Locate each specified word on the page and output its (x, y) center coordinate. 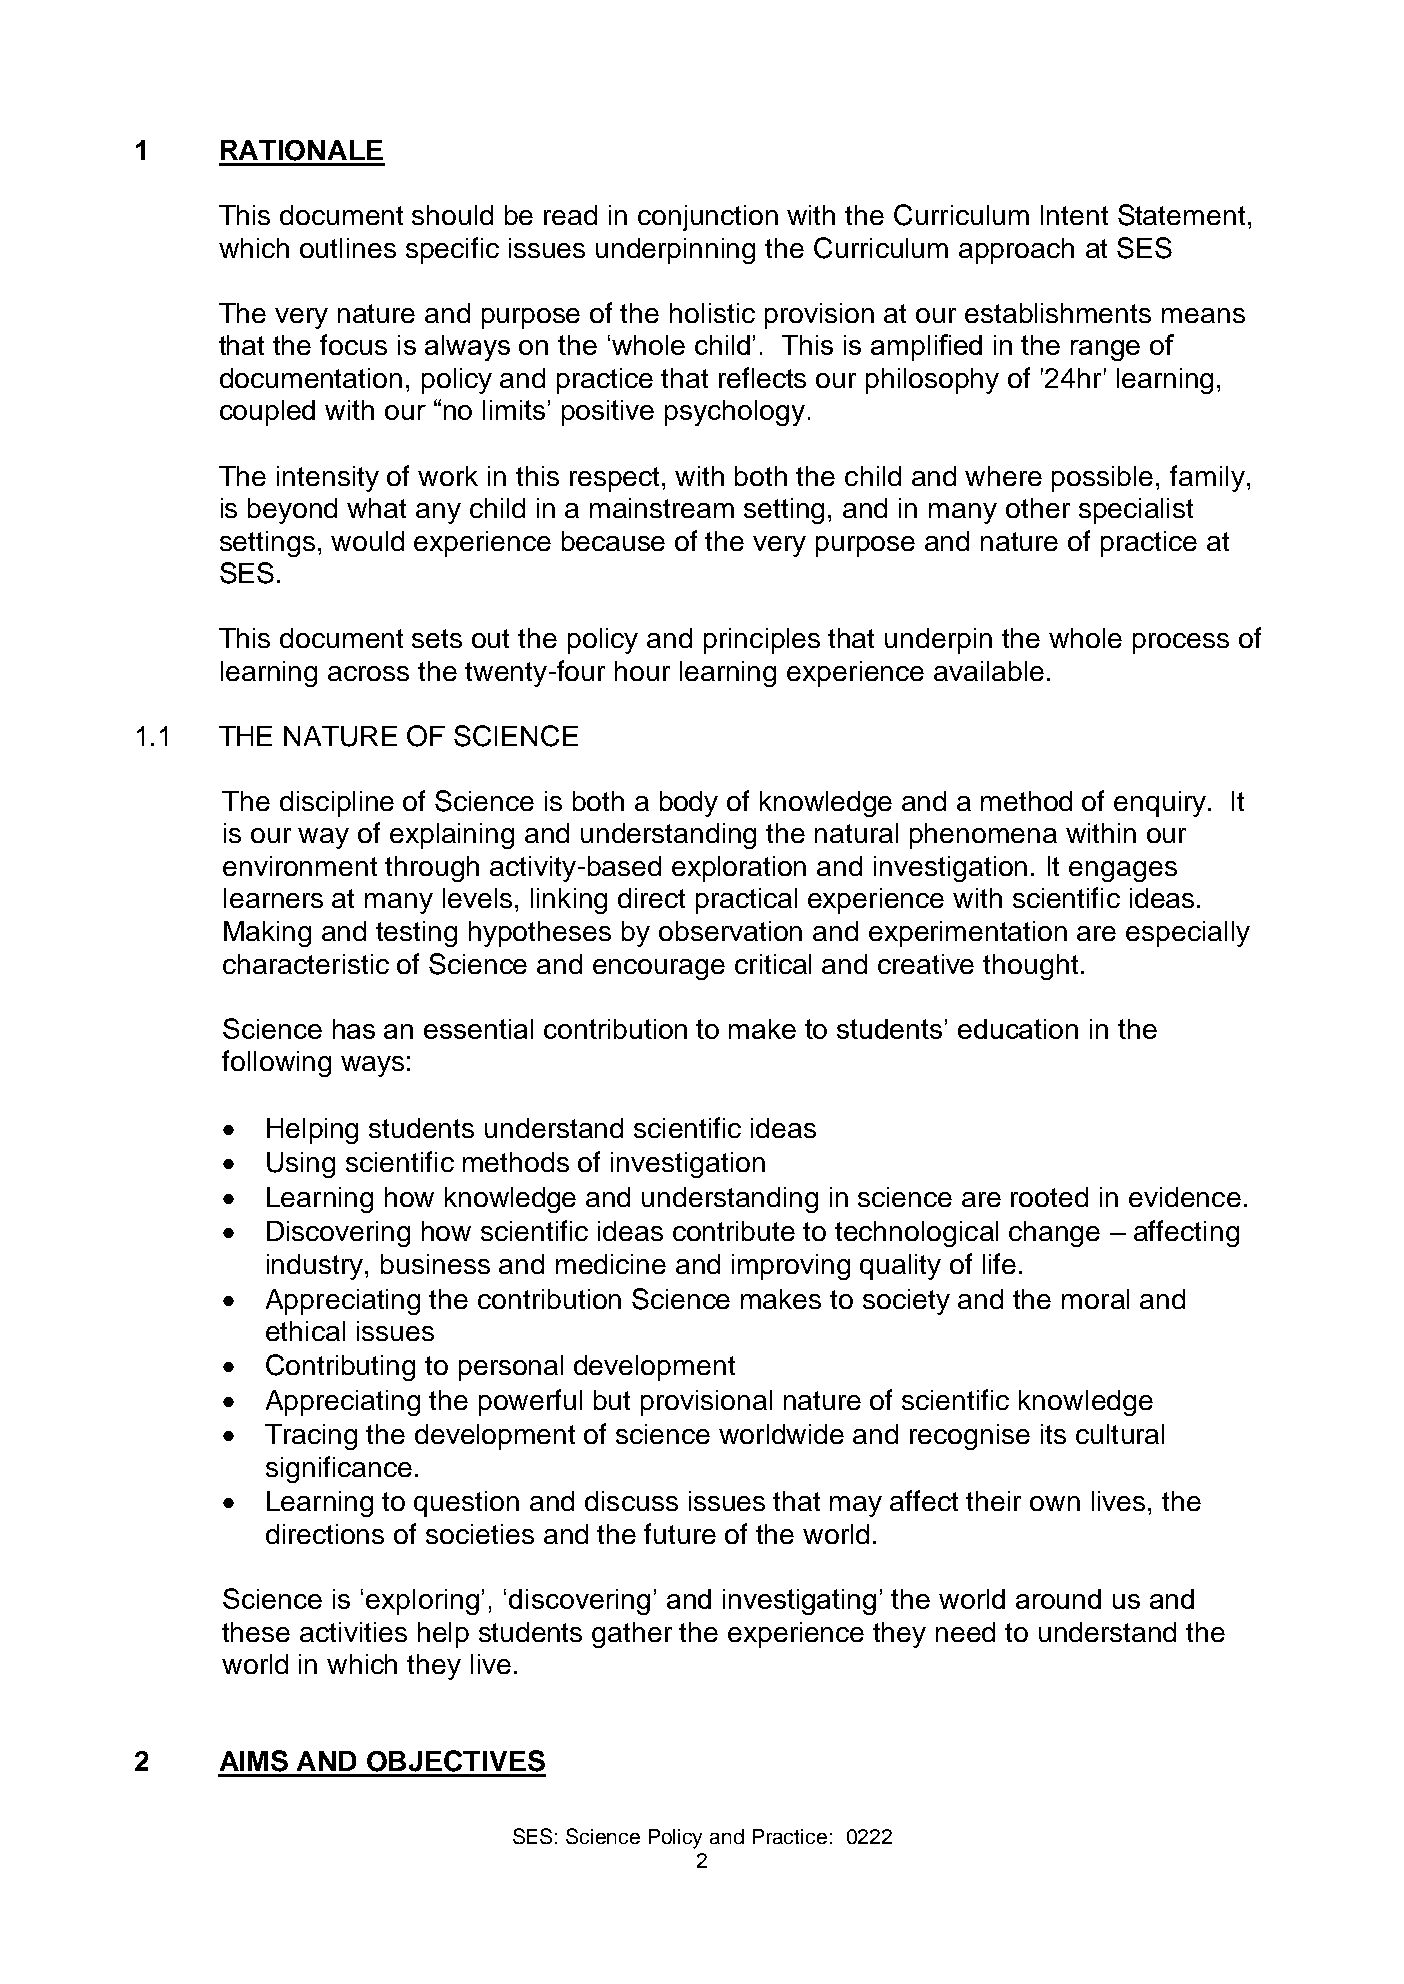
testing (416, 934)
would (367, 541)
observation (730, 931)
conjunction (708, 218)
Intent (1074, 215)
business (435, 1264)
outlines (348, 248)
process (1181, 643)
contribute (734, 1231)
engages (1123, 871)
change (1054, 1234)
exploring (422, 1602)
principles (762, 641)
